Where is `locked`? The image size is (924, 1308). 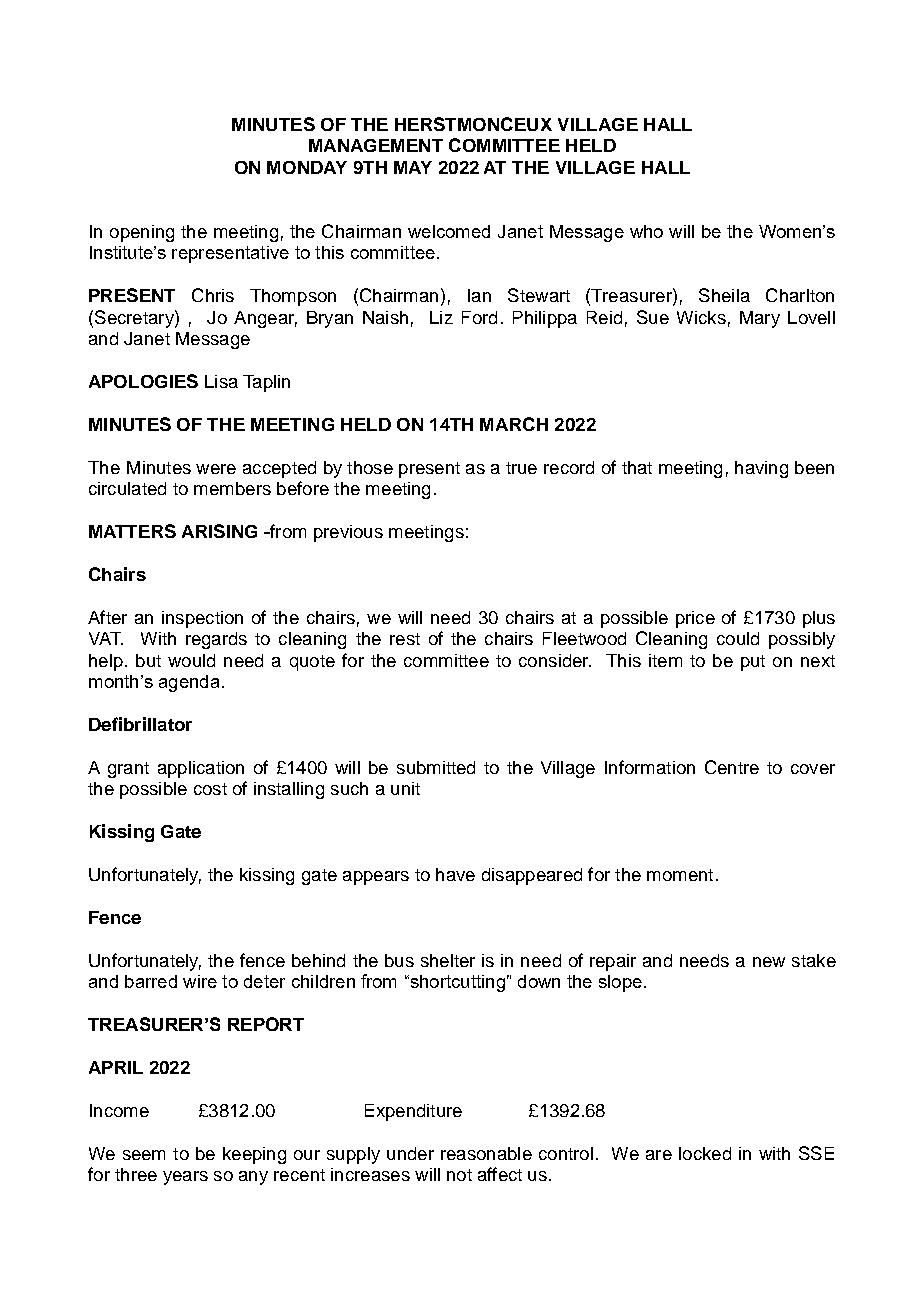 locked is located at coordinates (705, 1153).
